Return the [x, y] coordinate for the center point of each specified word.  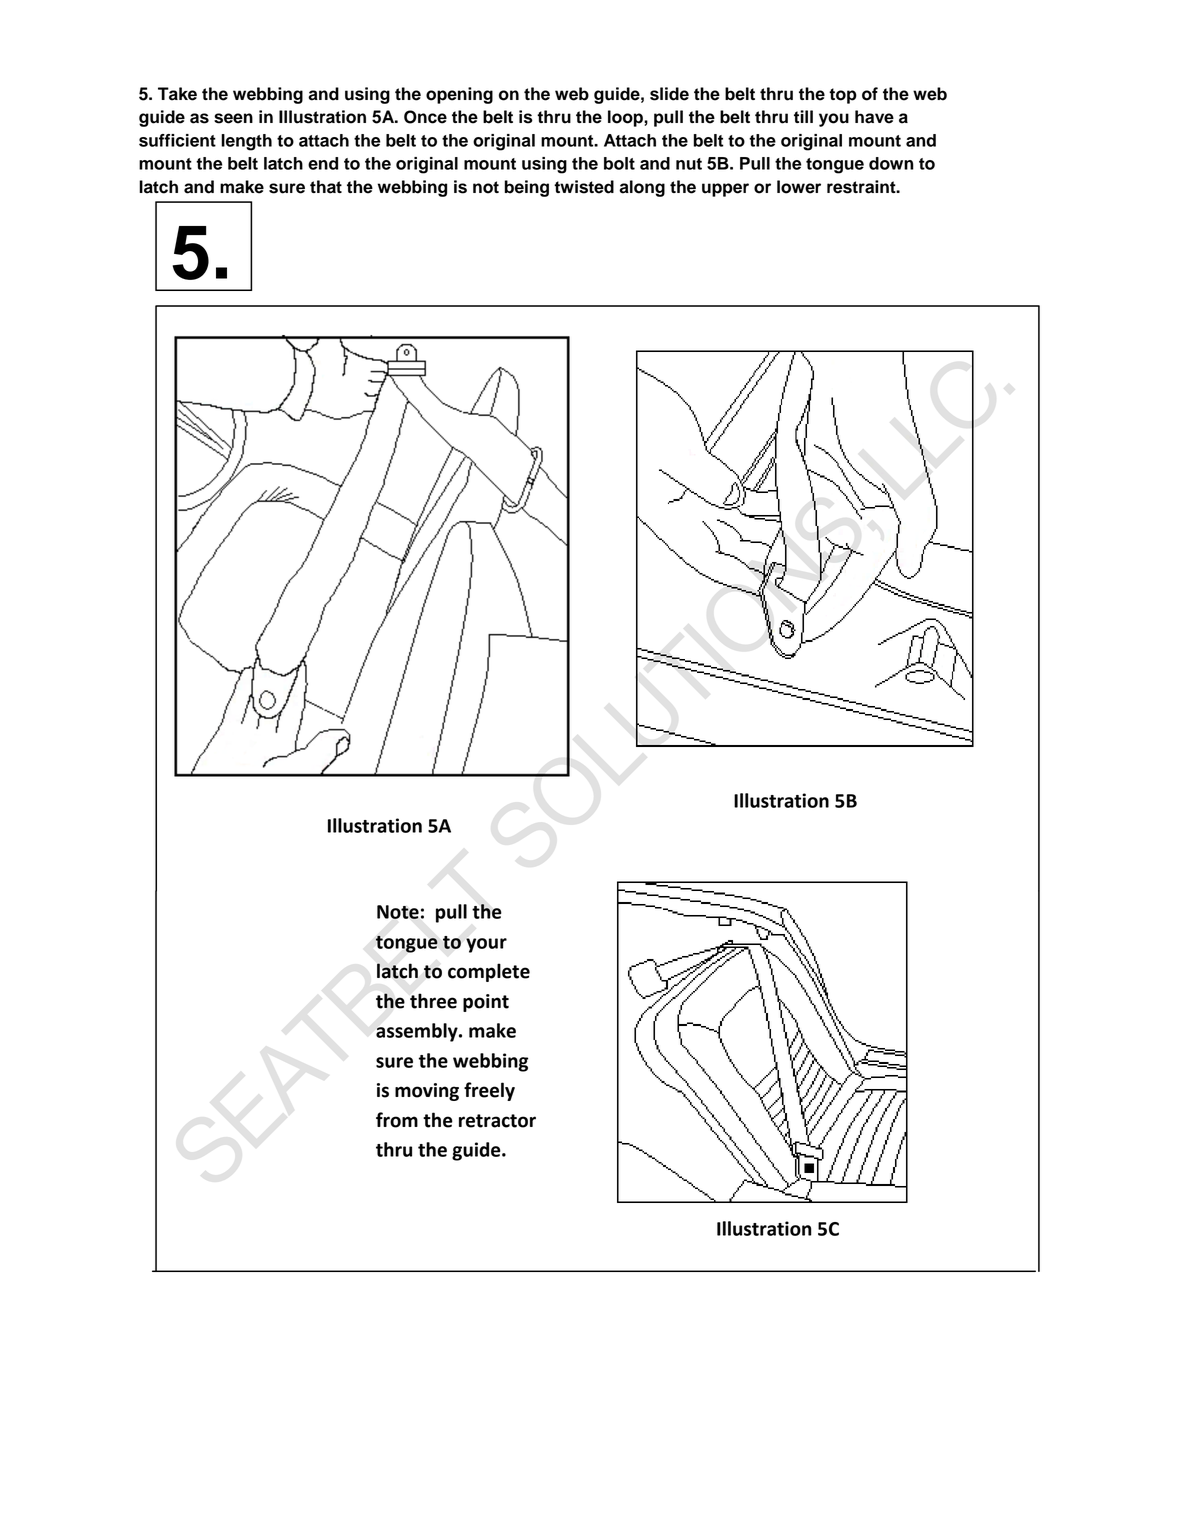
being [526, 188]
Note [398, 912]
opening [459, 95]
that [326, 187]
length [246, 142]
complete [489, 972]
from [397, 1120]
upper [725, 190]
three [433, 1001]
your [486, 945]
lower [799, 187]
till [803, 116]
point [486, 1003]
